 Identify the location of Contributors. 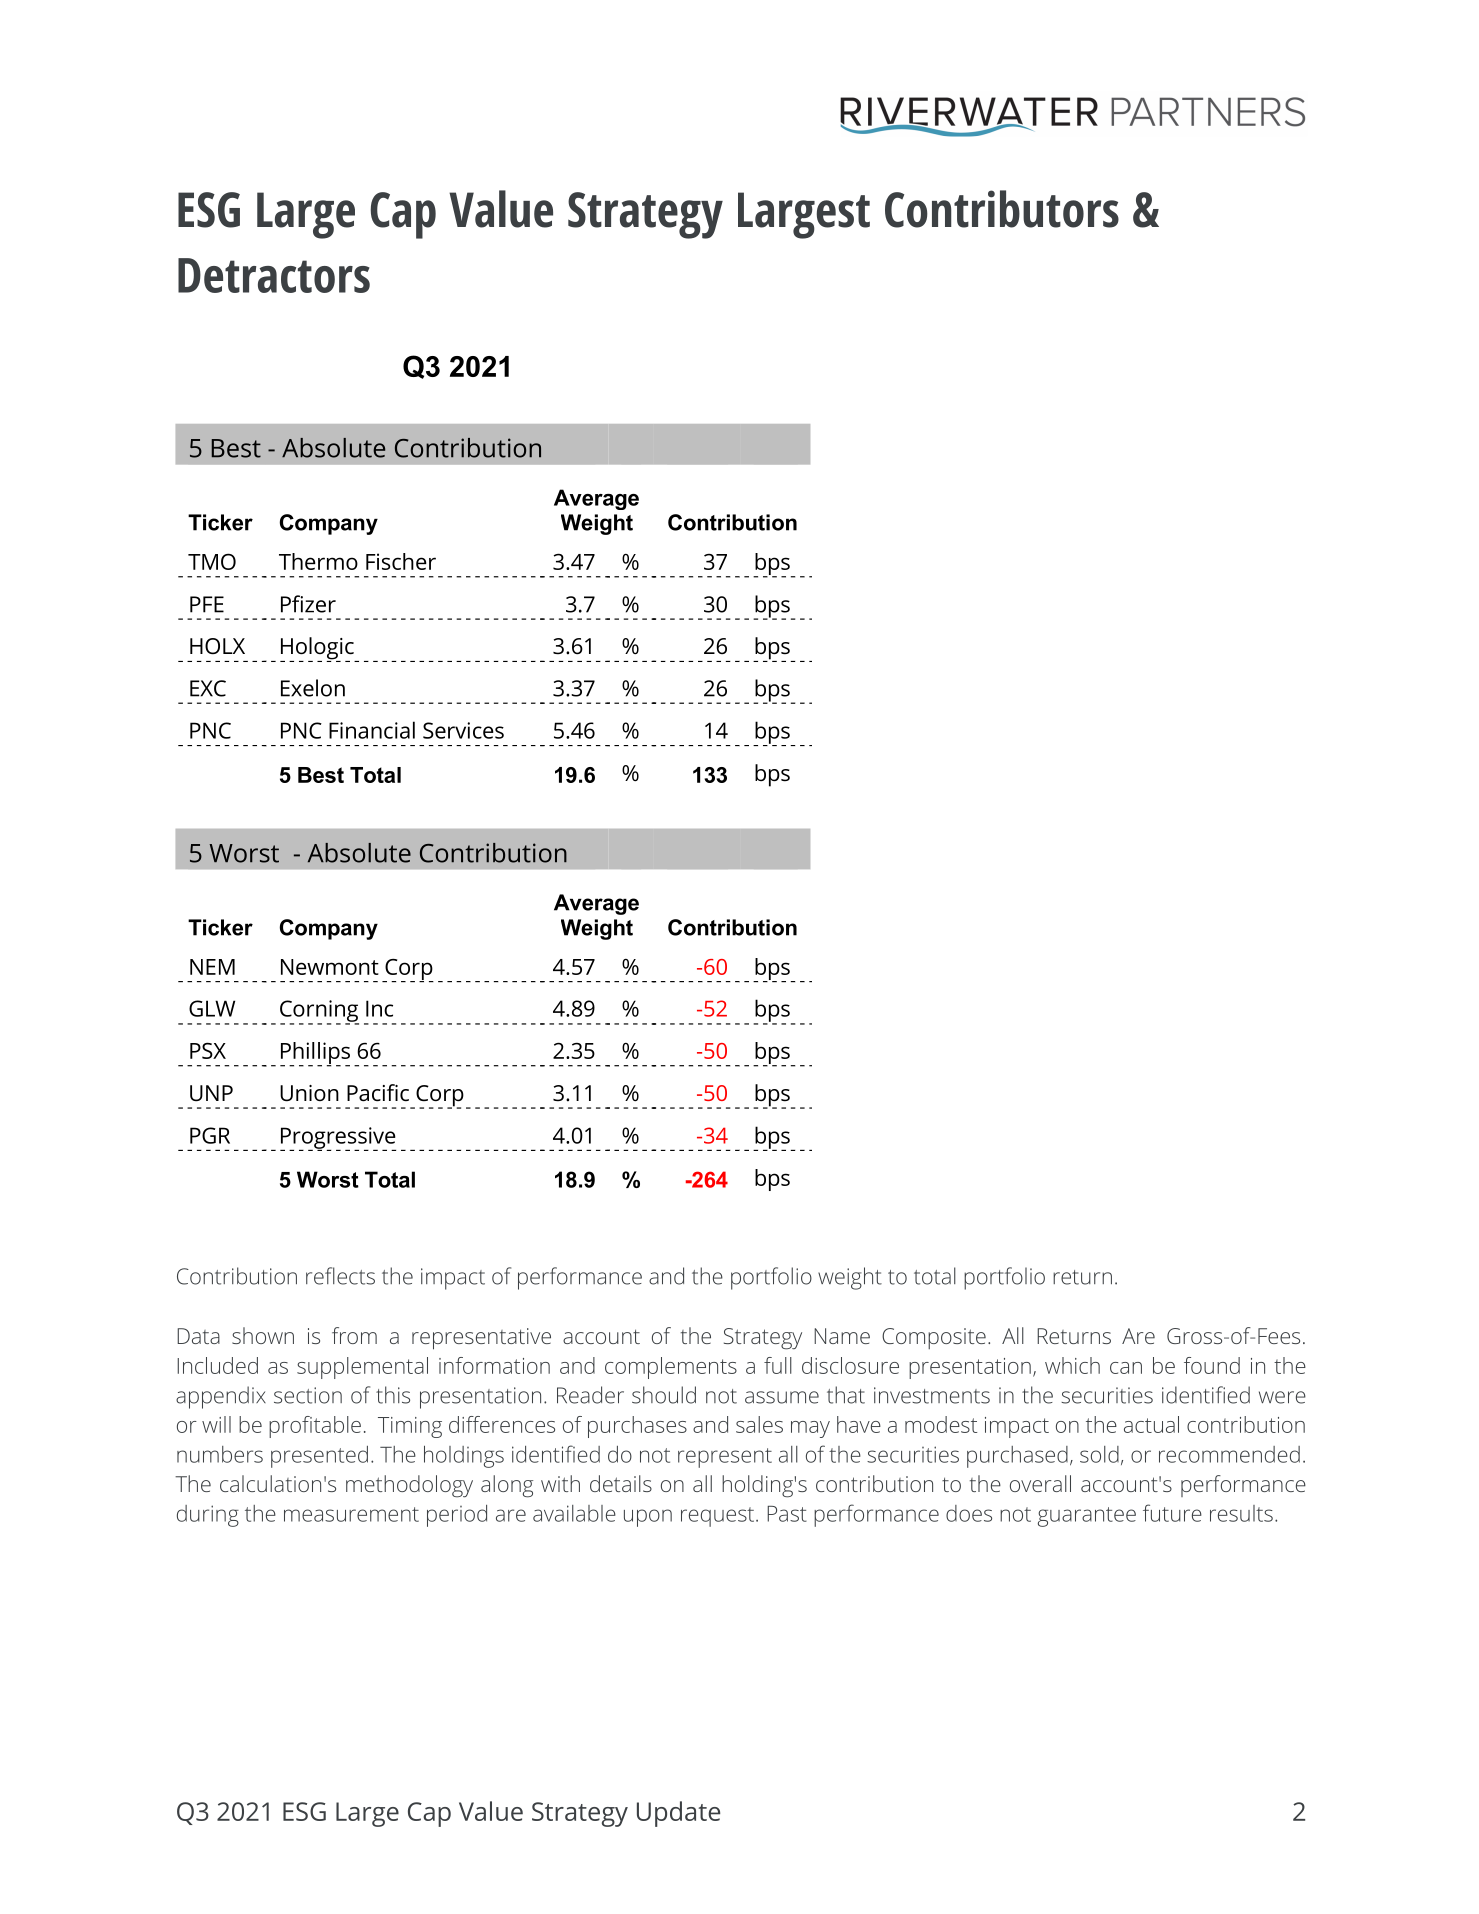
(1002, 209).
